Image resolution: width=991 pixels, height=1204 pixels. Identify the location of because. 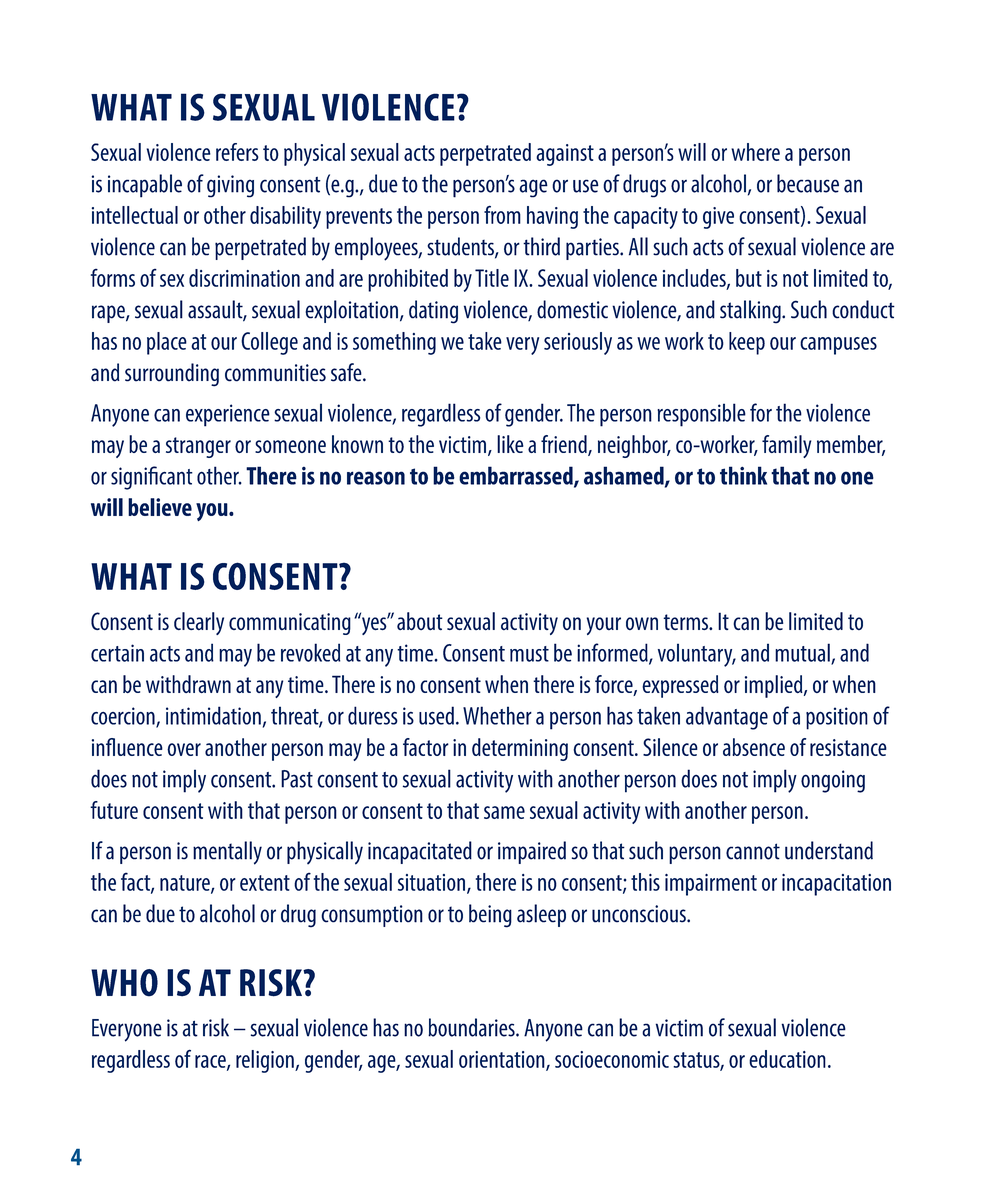
(808, 183).
